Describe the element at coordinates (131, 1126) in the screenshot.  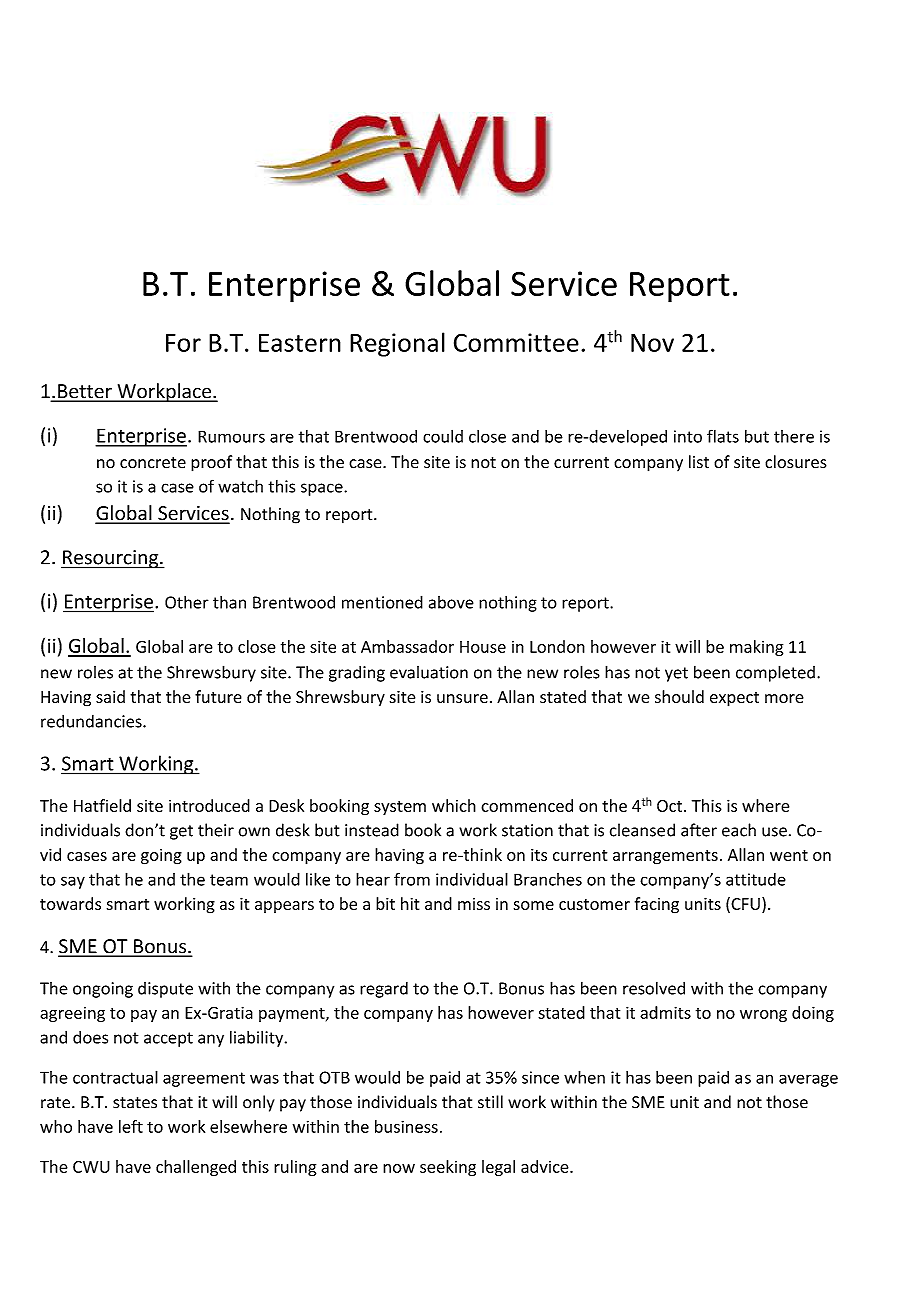
I see `left` at that location.
